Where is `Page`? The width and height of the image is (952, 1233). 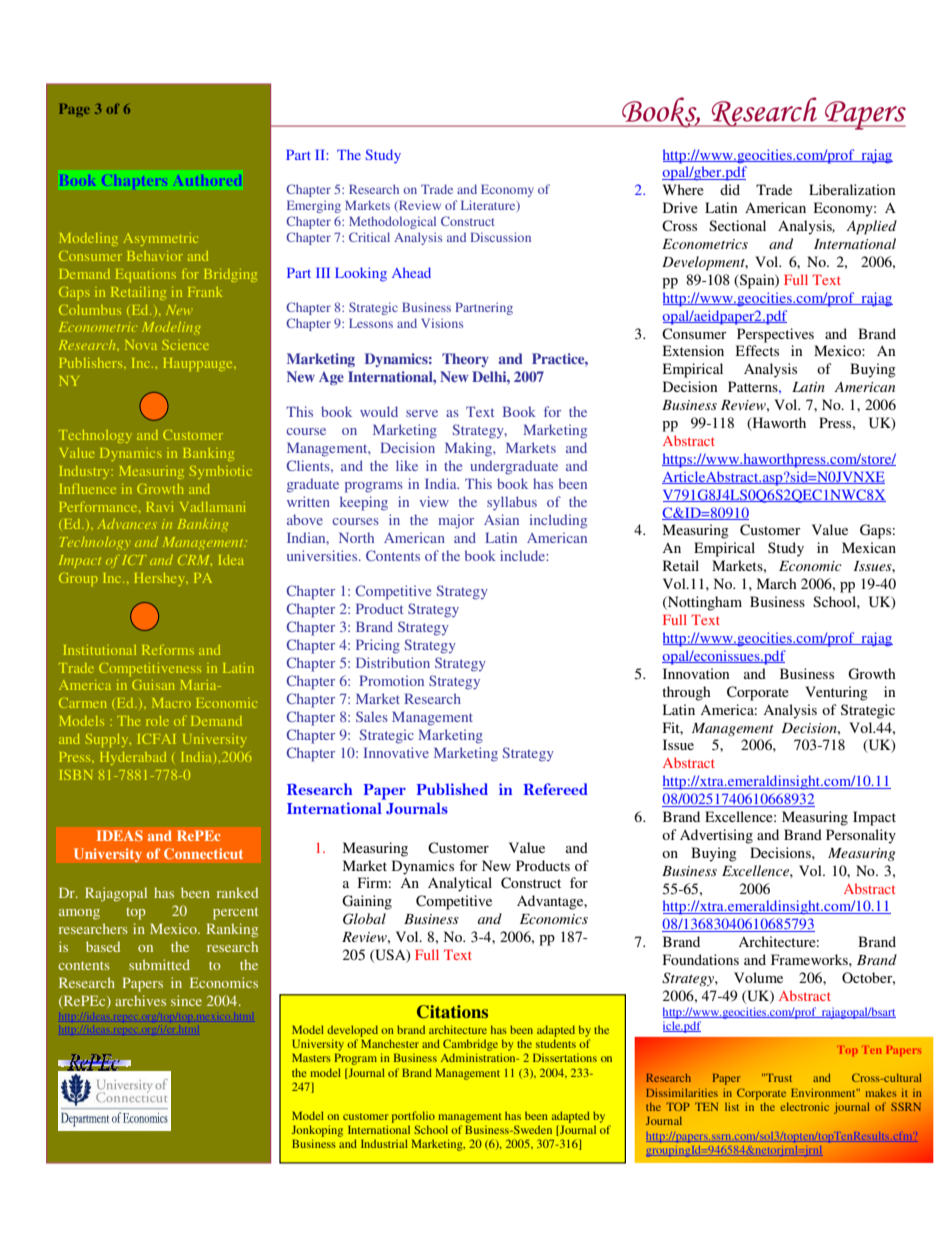 Page is located at coordinates (74, 110).
